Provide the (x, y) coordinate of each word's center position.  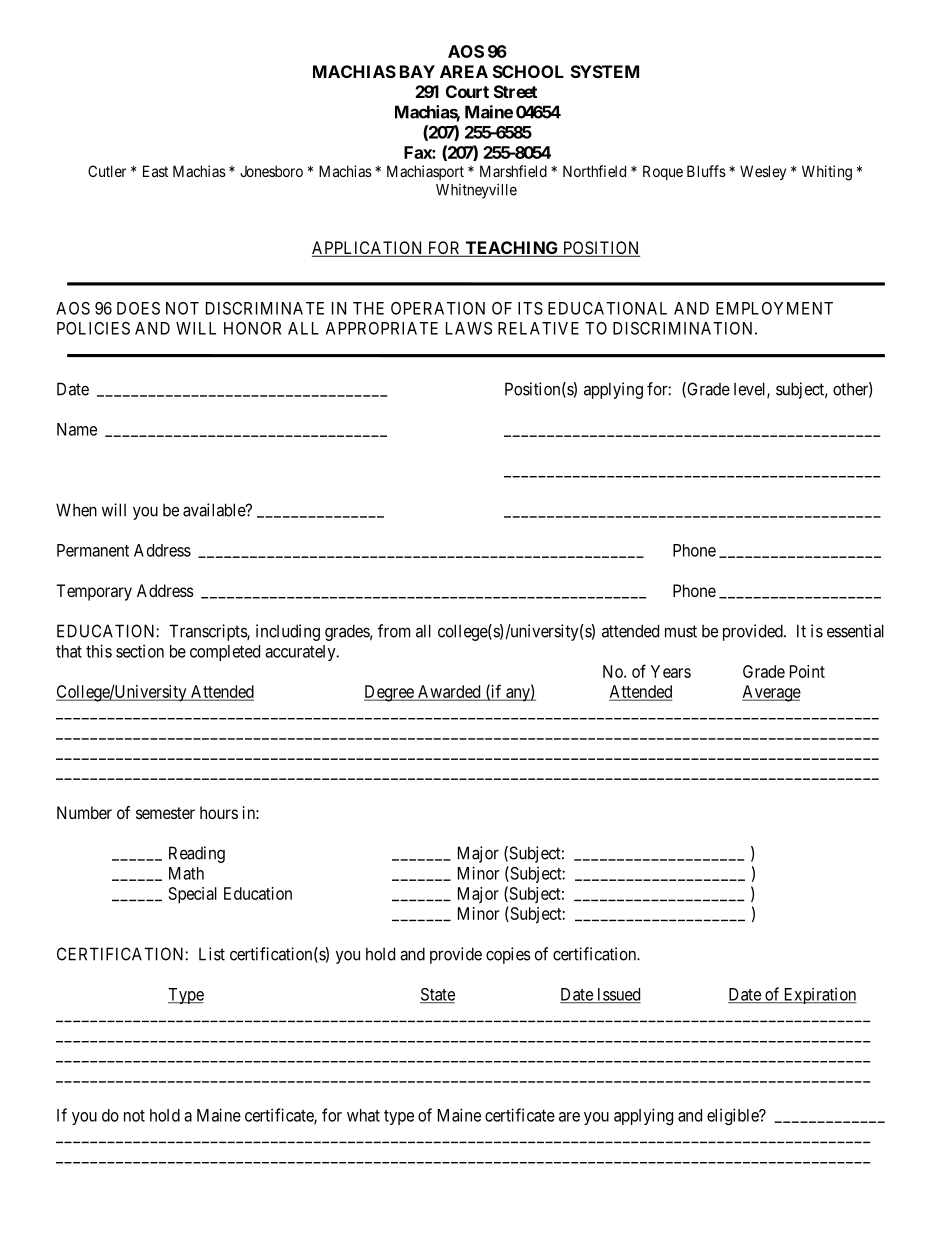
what (363, 1115)
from (394, 631)
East (155, 171)
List (212, 954)
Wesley (763, 172)
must (681, 631)
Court (467, 91)
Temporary (94, 592)
